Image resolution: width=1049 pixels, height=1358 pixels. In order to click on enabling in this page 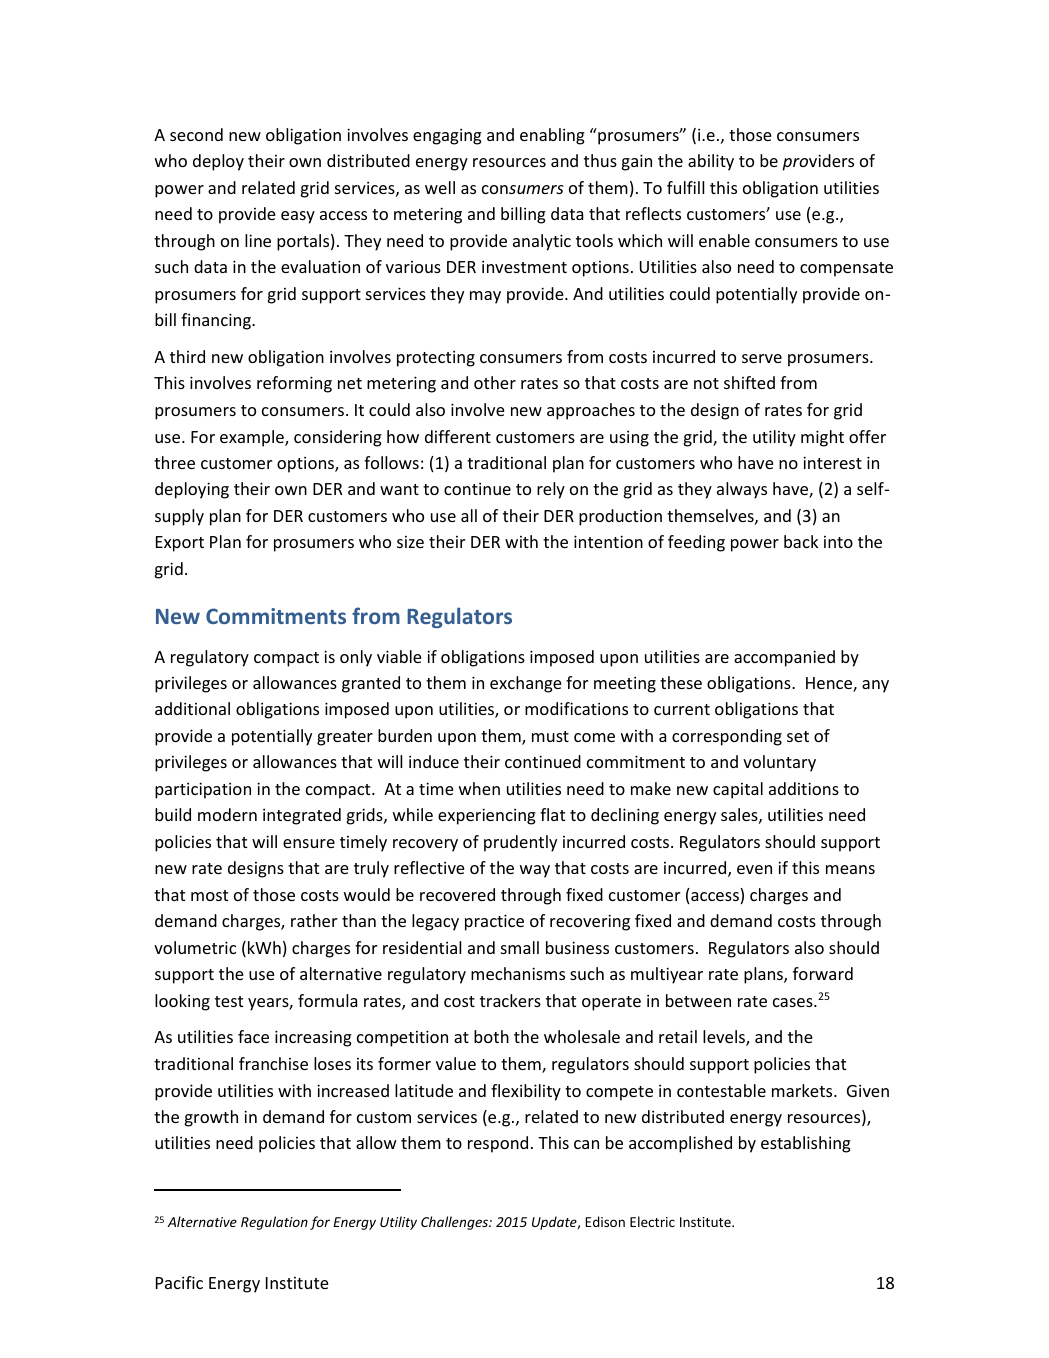, I will do `click(552, 136)`.
